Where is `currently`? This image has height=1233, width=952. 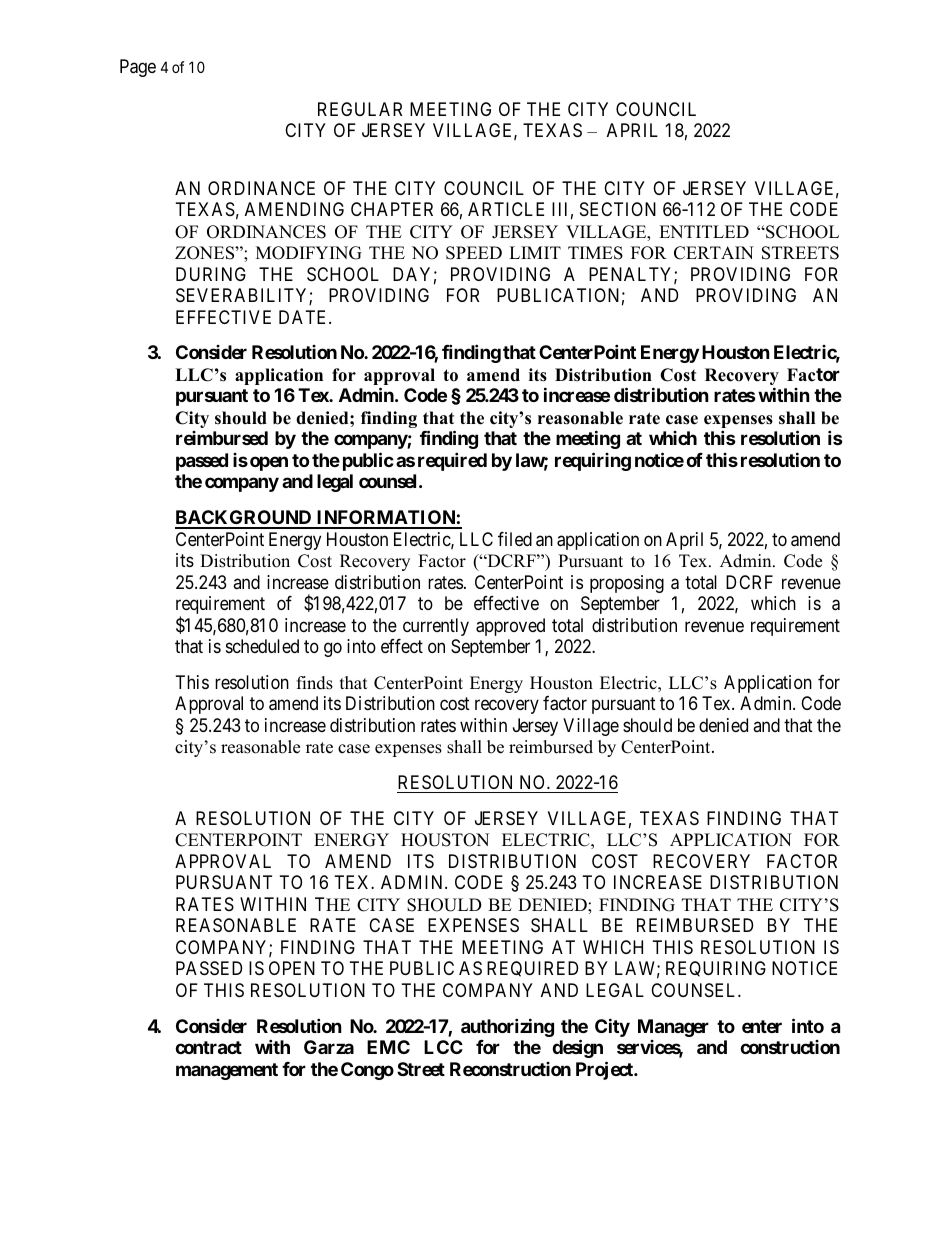 currently is located at coordinates (436, 627).
